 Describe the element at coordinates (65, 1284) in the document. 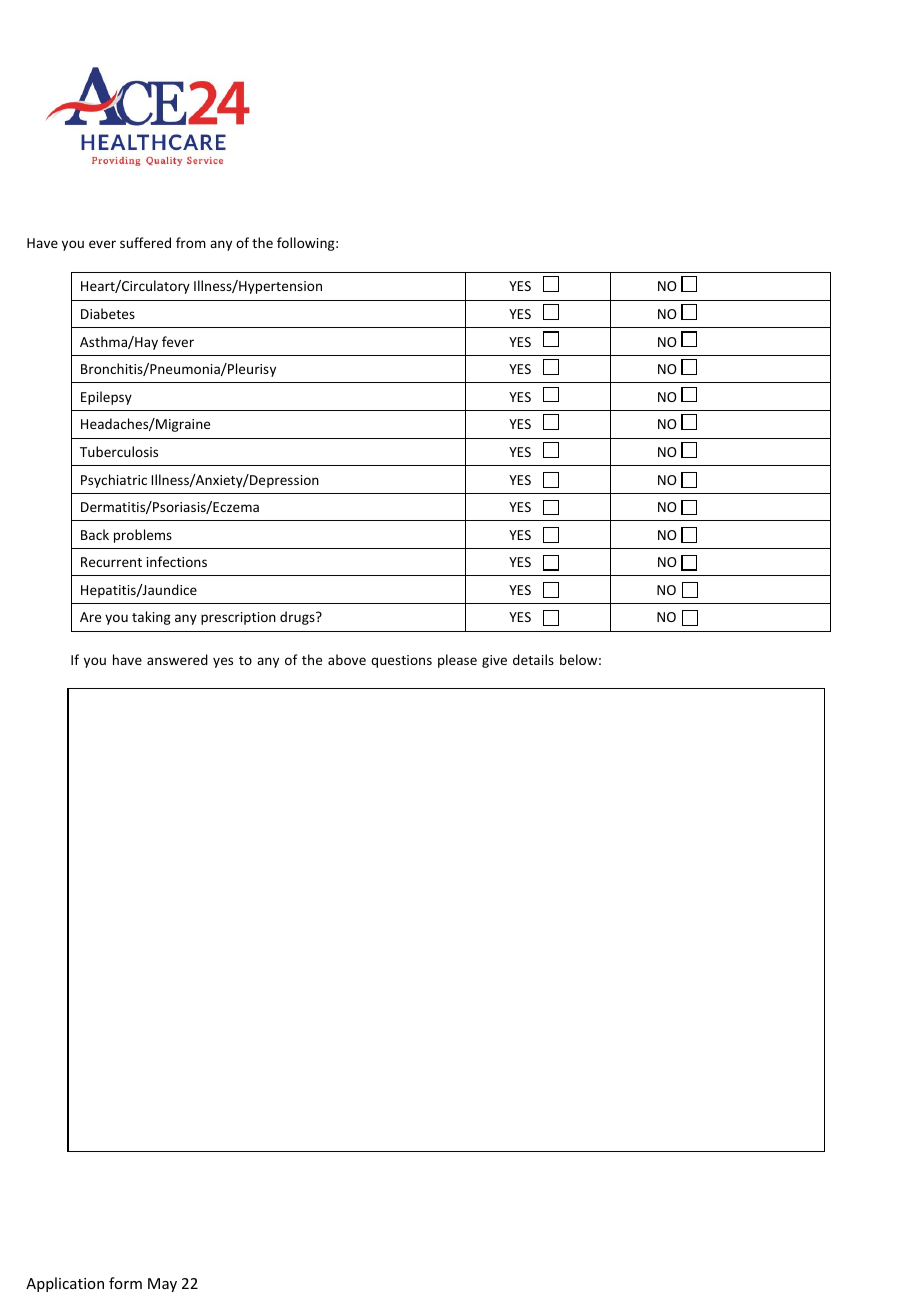

I see `Application` at that location.
